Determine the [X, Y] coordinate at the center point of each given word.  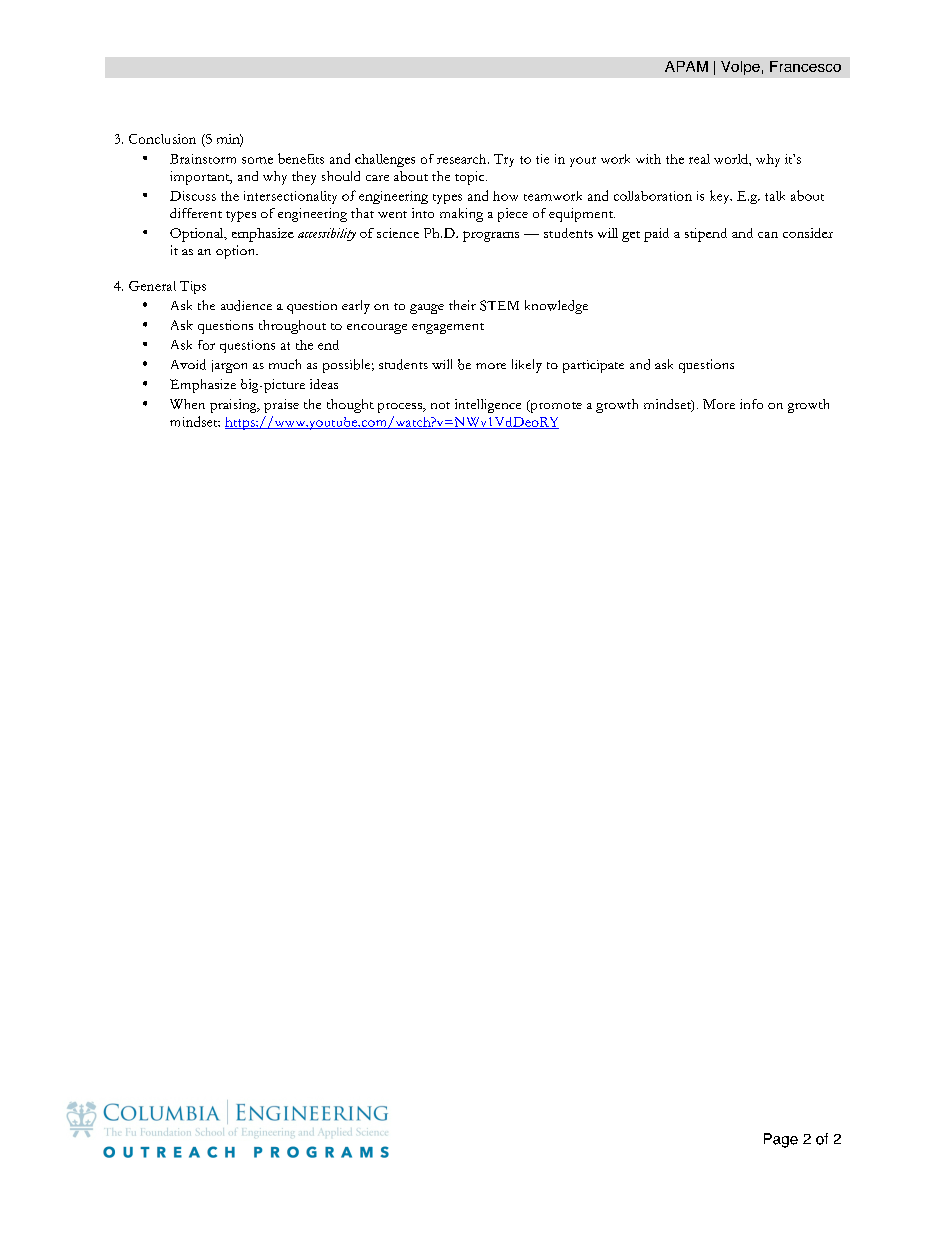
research [463, 159]
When [187, 404]
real [699, 159]
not [440, 405]
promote [555, 406]
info [751, 404]
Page [781, 1140]
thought [350, 406]
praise [281, 406]
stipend [706, 235]
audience [246, 305]
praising [234, 406]
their [462, 305]
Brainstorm [203, 159]
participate [593, 366]
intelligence [488, 406]
